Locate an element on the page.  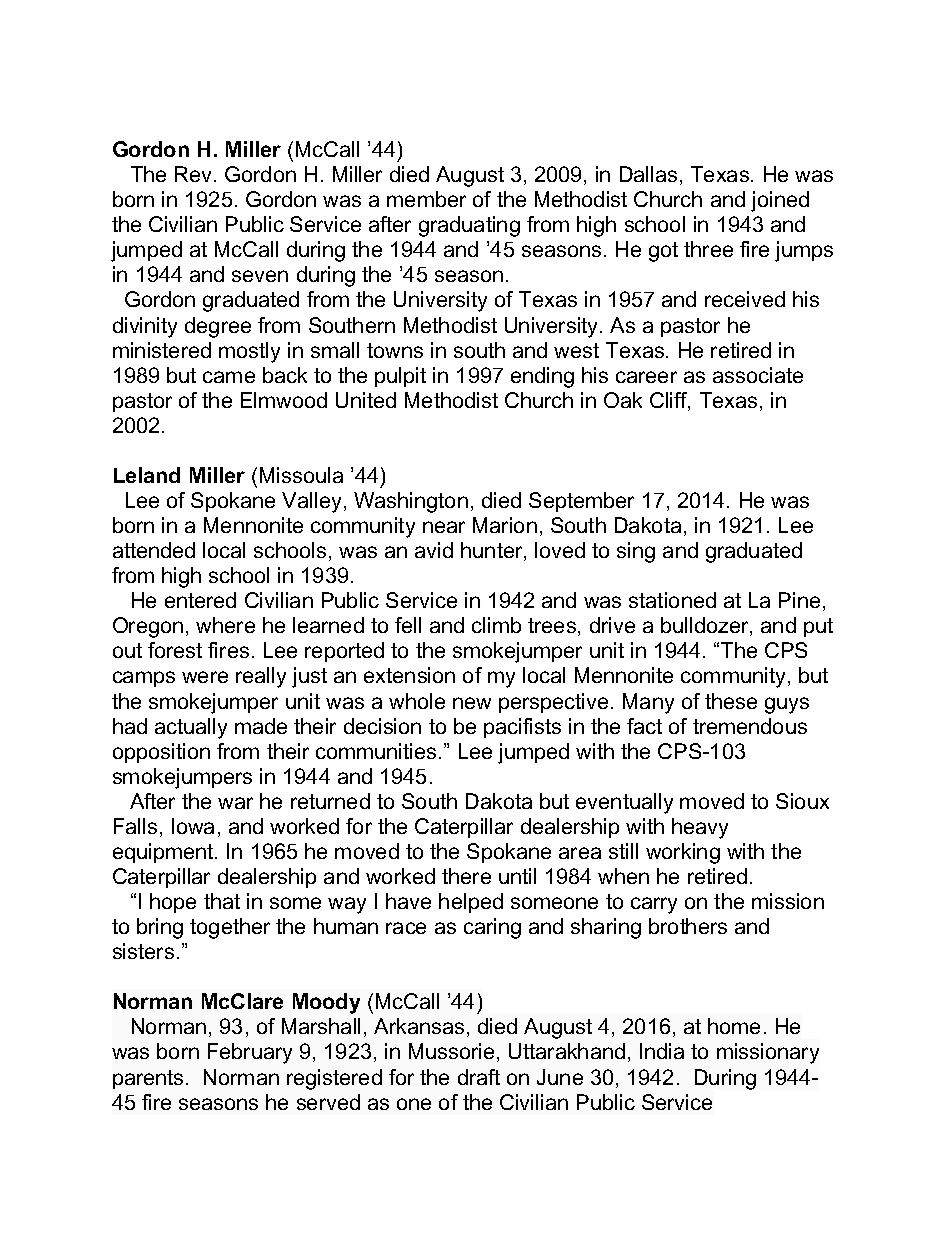
Rev is located at coordinates (195, 174).
